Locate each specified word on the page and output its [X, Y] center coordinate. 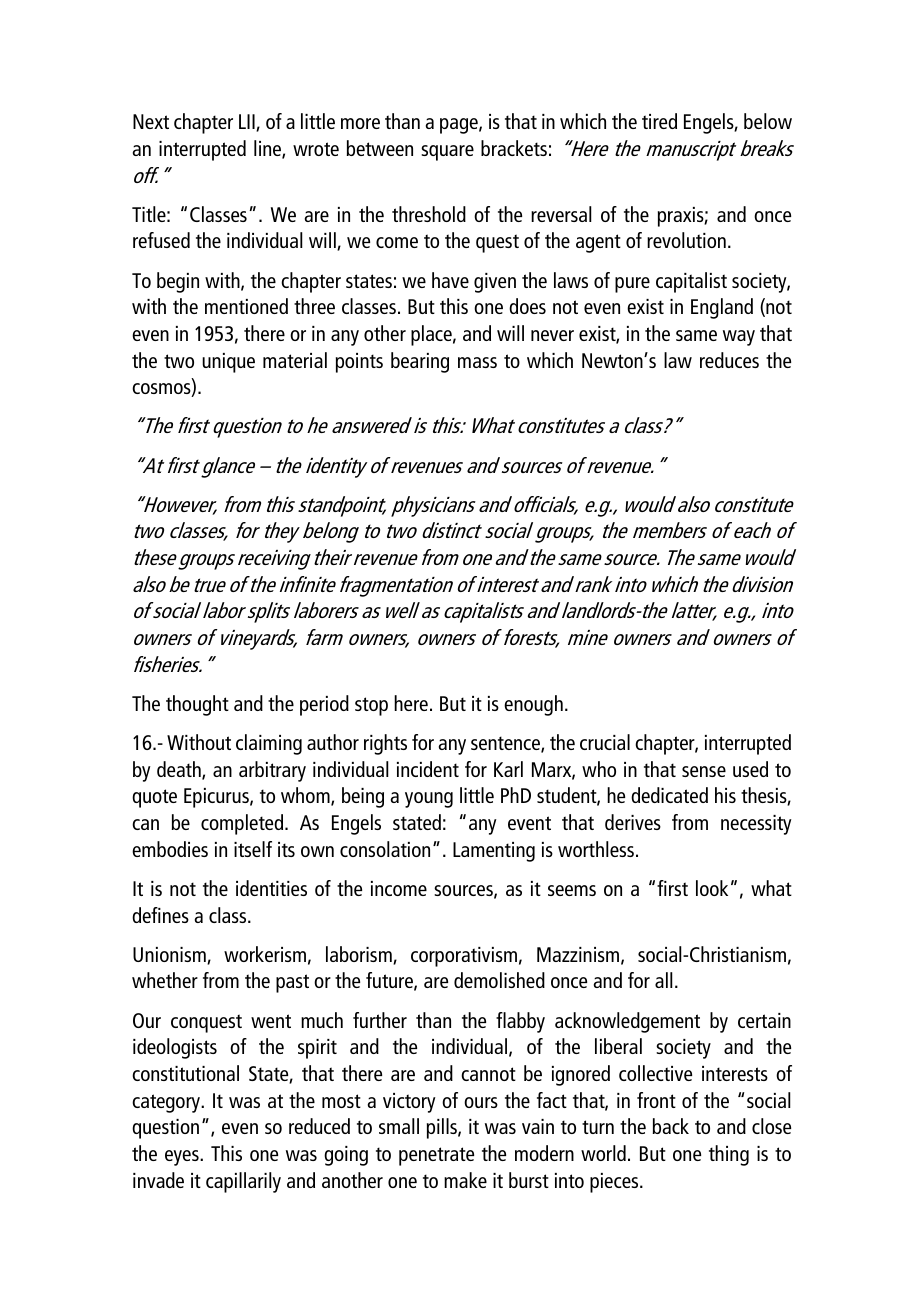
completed [243, 824]
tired [659, 121]
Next [151, 121]
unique [228, 363]
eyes [183, 1158]
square [447, 153]
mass [477, 362]
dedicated [669, 795]
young [429, 800]
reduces [729, 360]
